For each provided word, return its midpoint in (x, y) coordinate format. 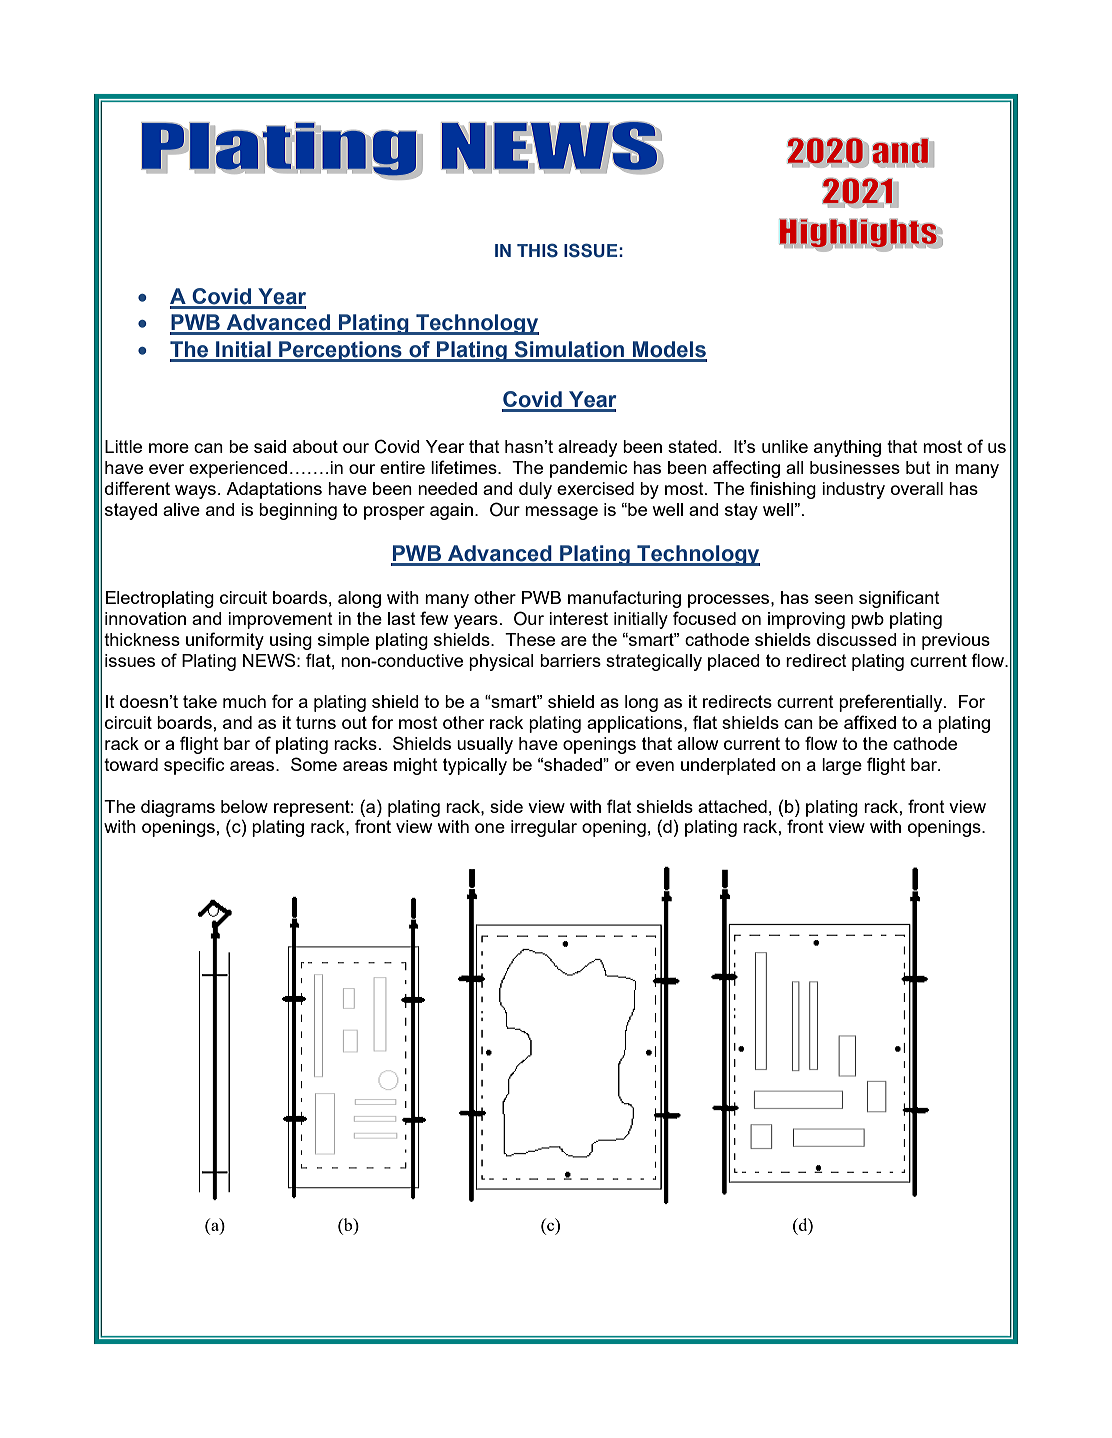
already (587, 448)
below (244, 806)
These (530, 639)
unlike (785, 446)
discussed (857, 639)
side (506, 806)
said (270, 446)
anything (847, 448)
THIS (537, 250)
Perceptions (340, 351)
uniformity (225, 641)
